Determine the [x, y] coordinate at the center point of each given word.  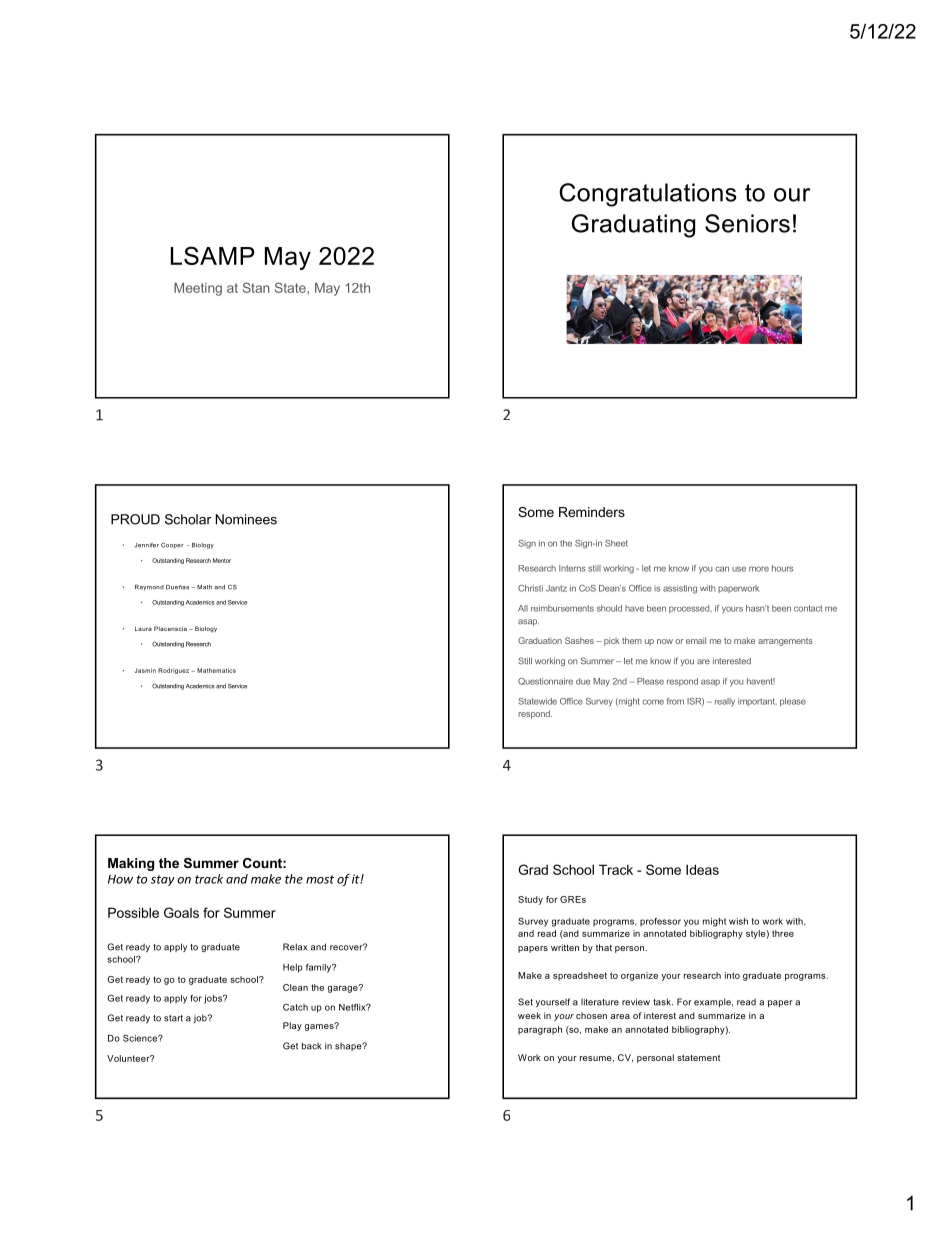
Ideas [702, 869]
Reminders [592, 512]
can [722, 569]
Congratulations [648, 195]
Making [131, 864]
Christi [530, 588]
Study [530, 900]
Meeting [198, 289]
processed [690, 609]
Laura [143, 628]
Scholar [188, 519]
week [529, 1015]
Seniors [747, 223]
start [173, 1018]
